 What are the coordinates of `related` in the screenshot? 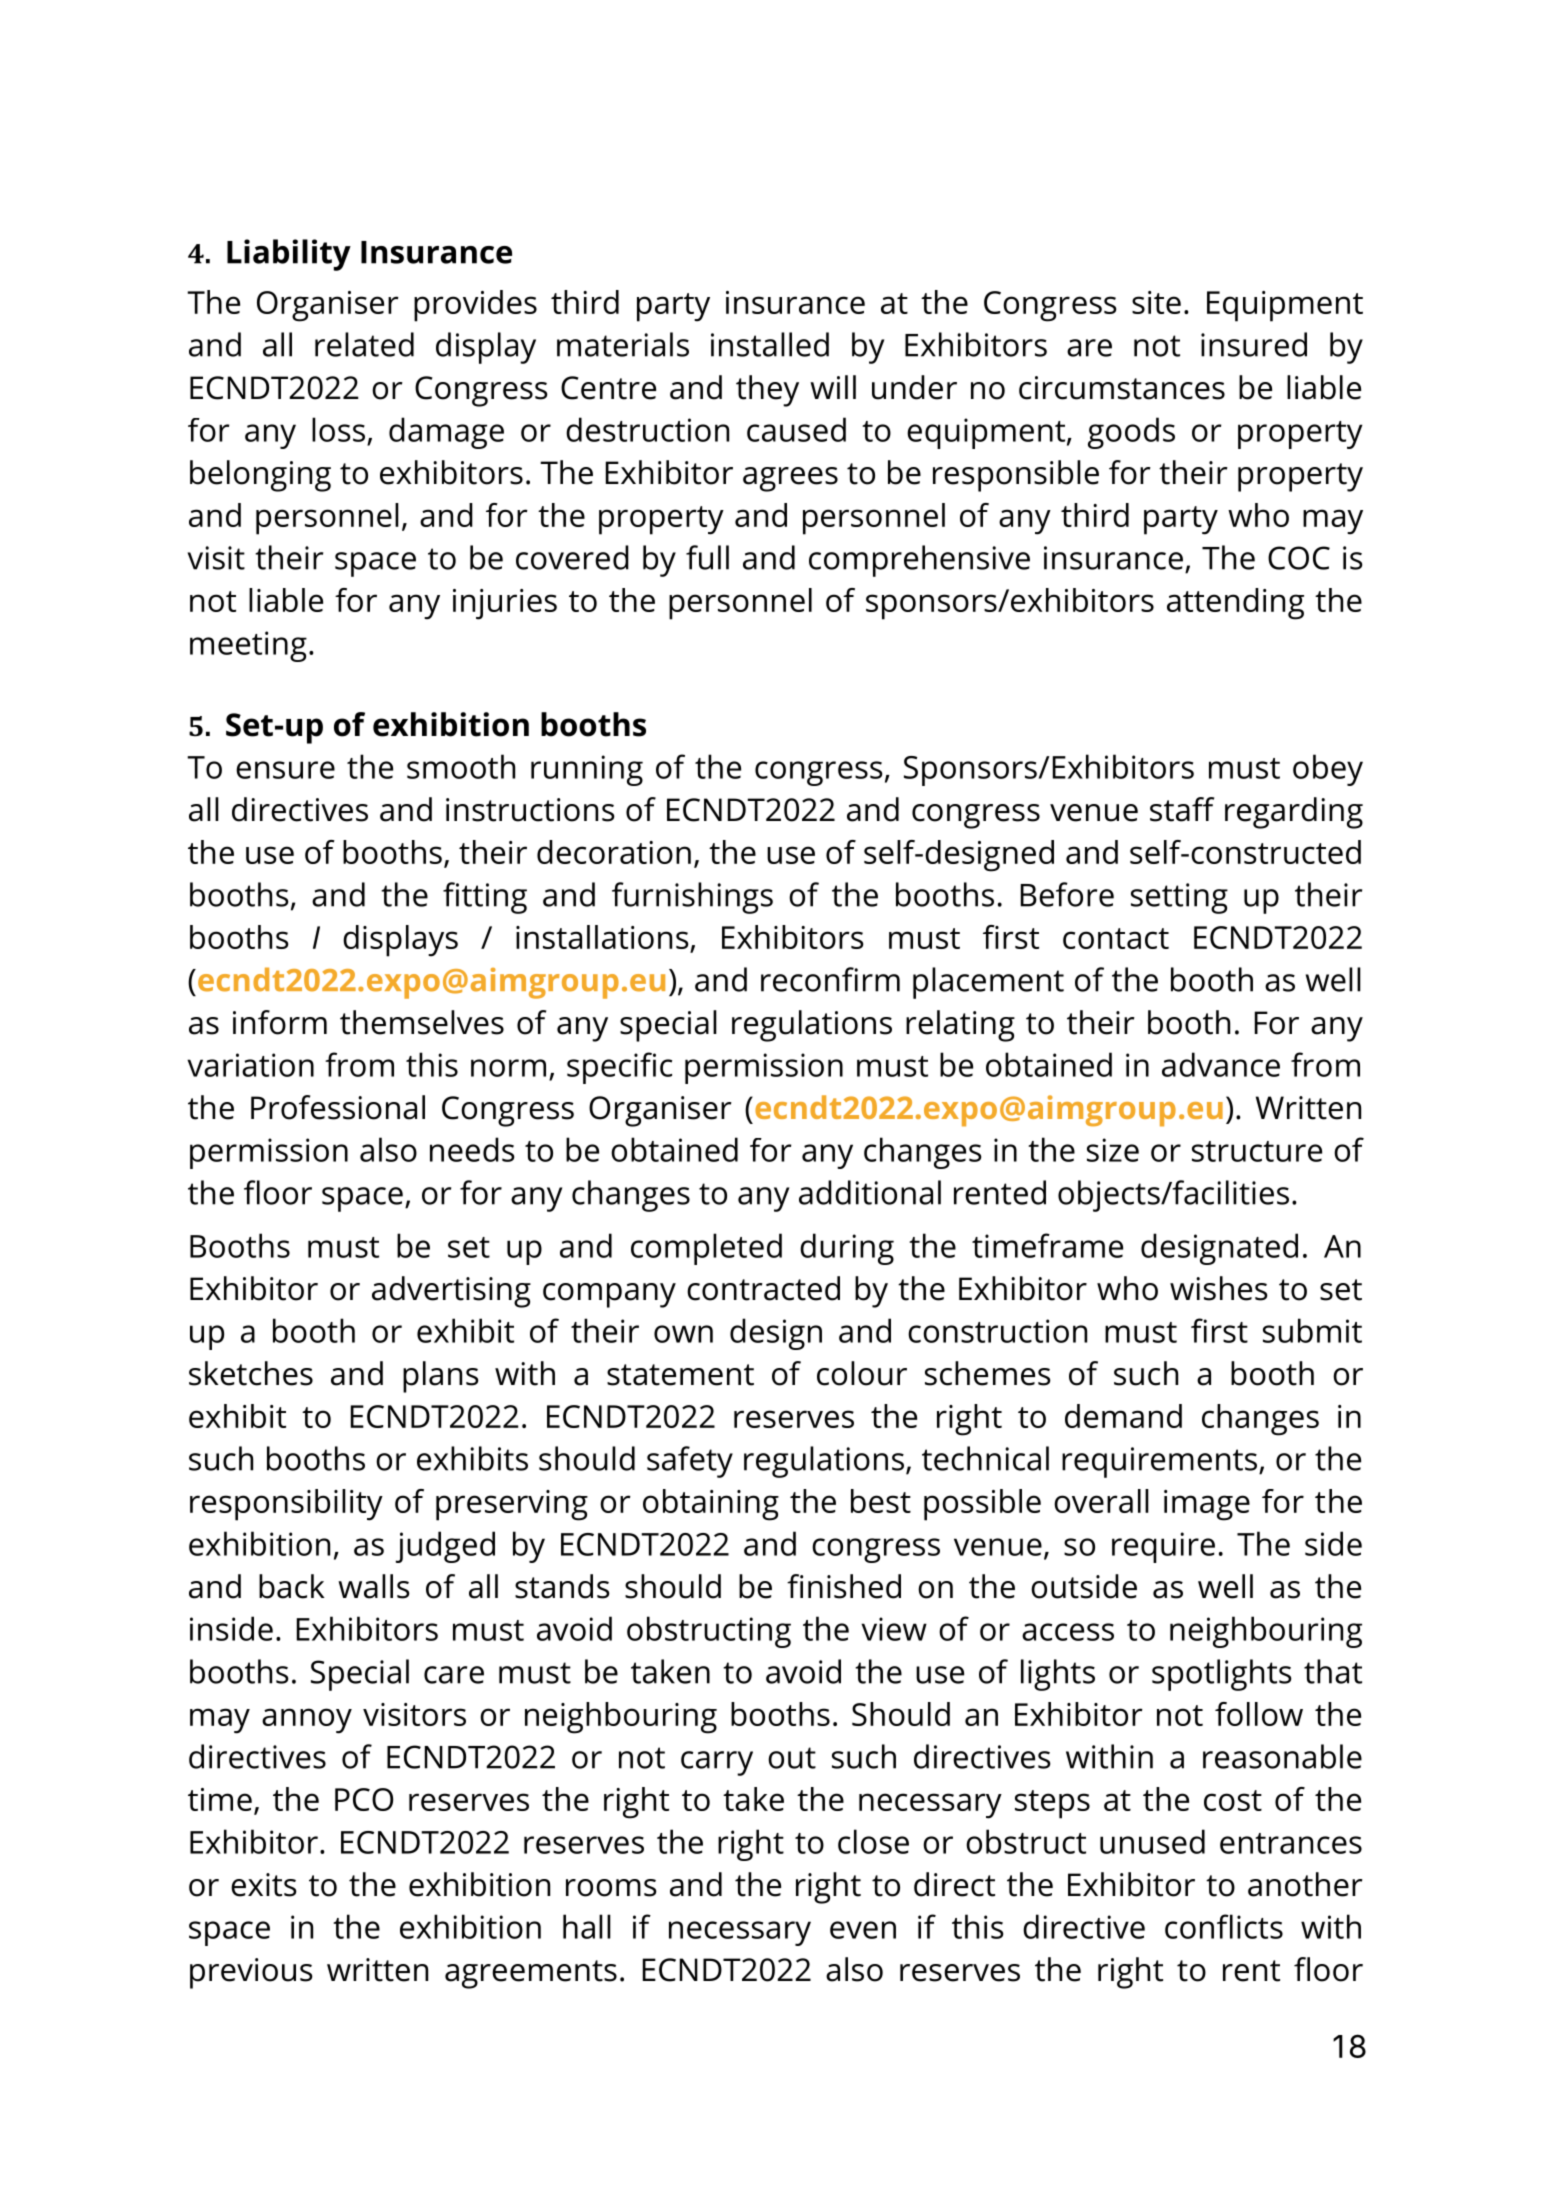 It's located at (364, 344).
